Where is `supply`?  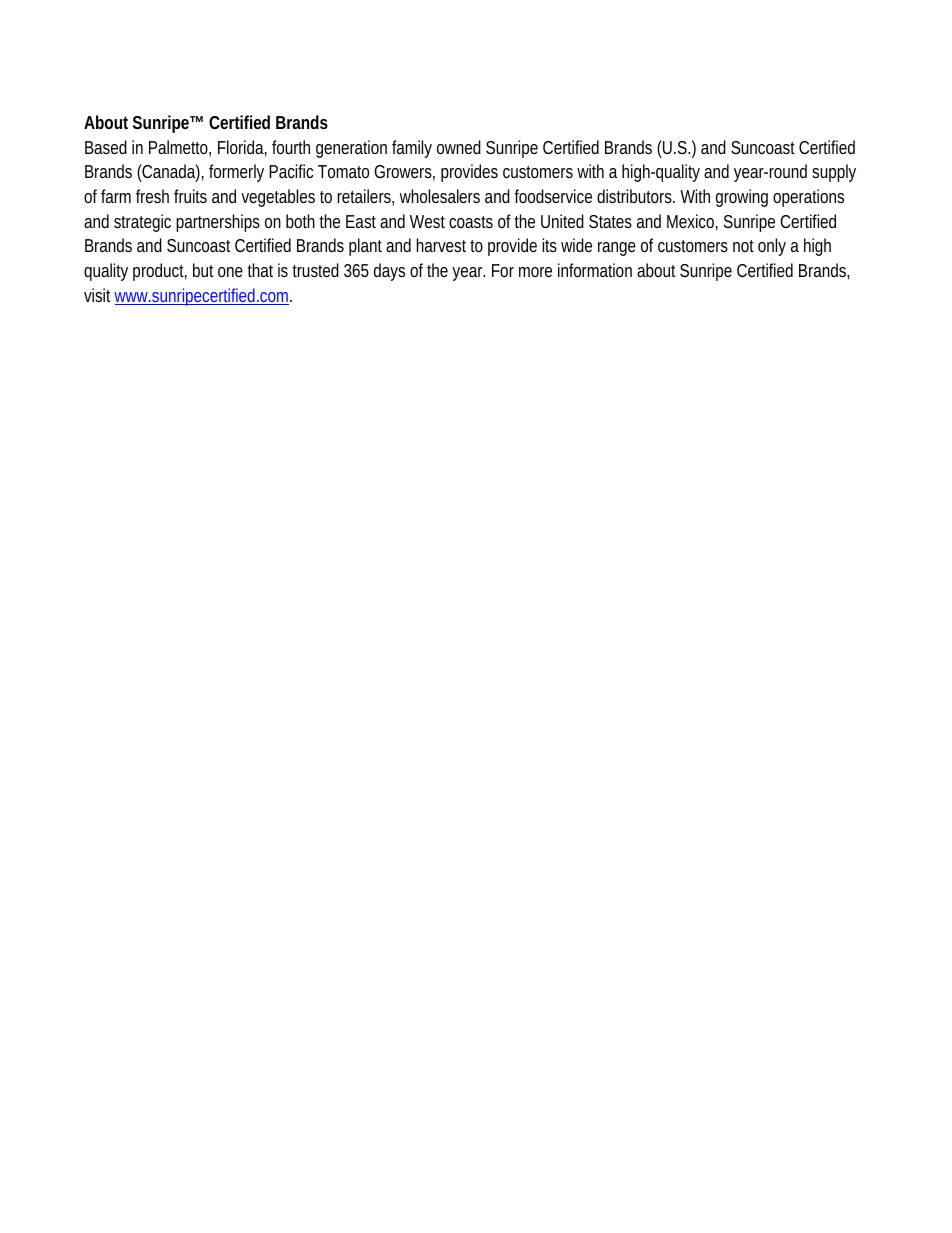
supply is located at coordinates (834, 173).
